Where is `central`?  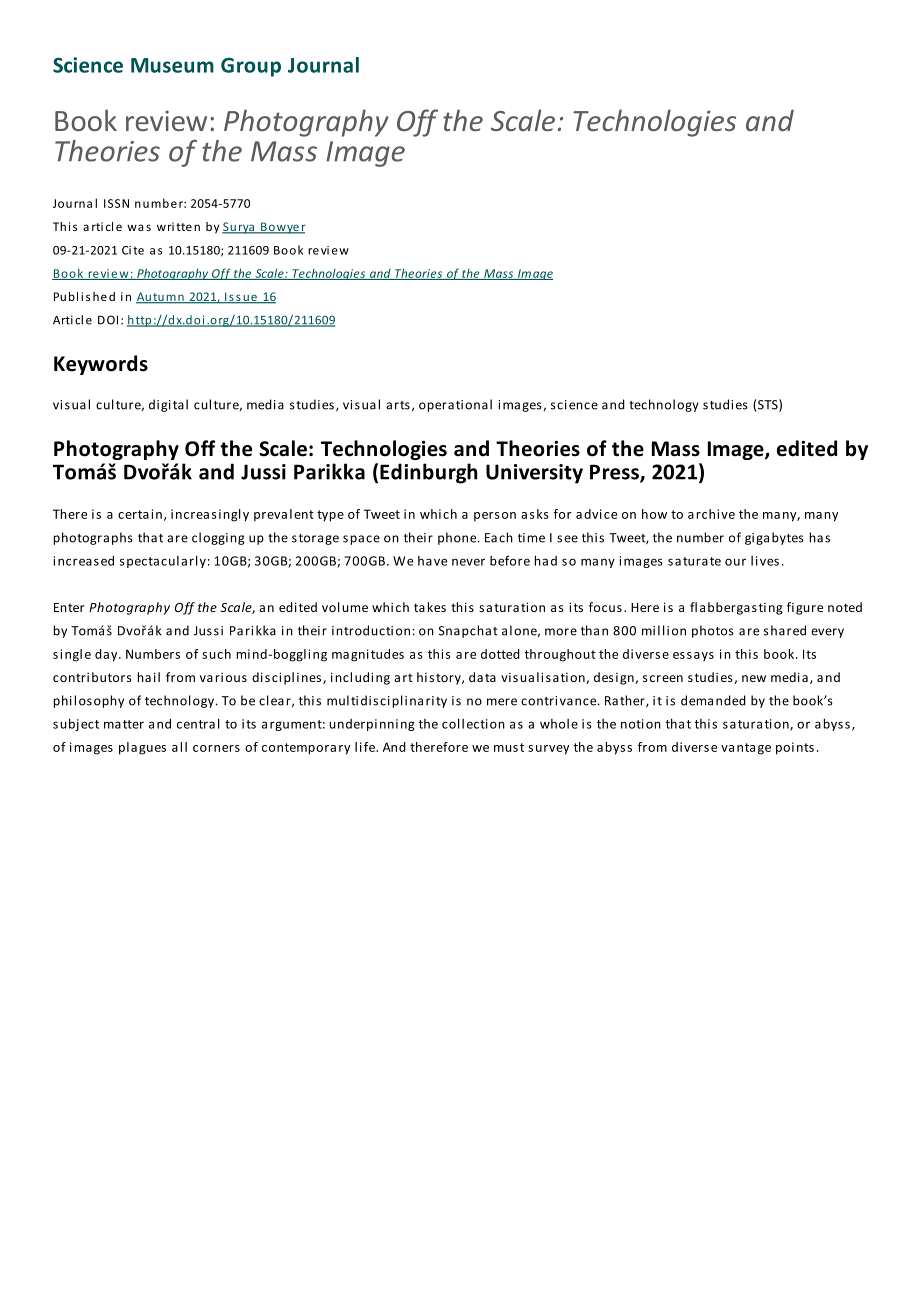 central is located at coordinates (198, 723).
